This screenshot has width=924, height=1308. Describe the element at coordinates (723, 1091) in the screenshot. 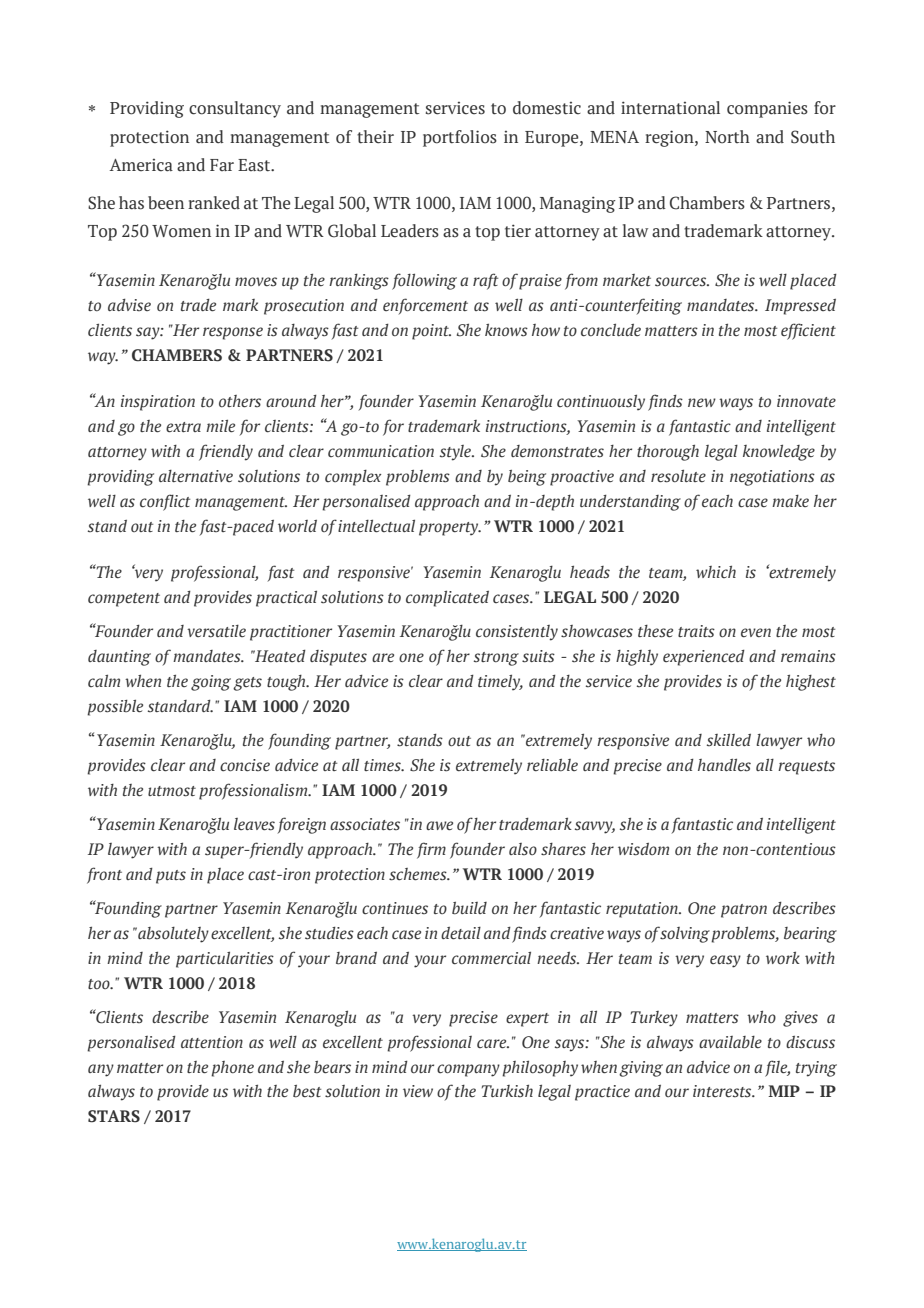

I see `interests` at that location.
